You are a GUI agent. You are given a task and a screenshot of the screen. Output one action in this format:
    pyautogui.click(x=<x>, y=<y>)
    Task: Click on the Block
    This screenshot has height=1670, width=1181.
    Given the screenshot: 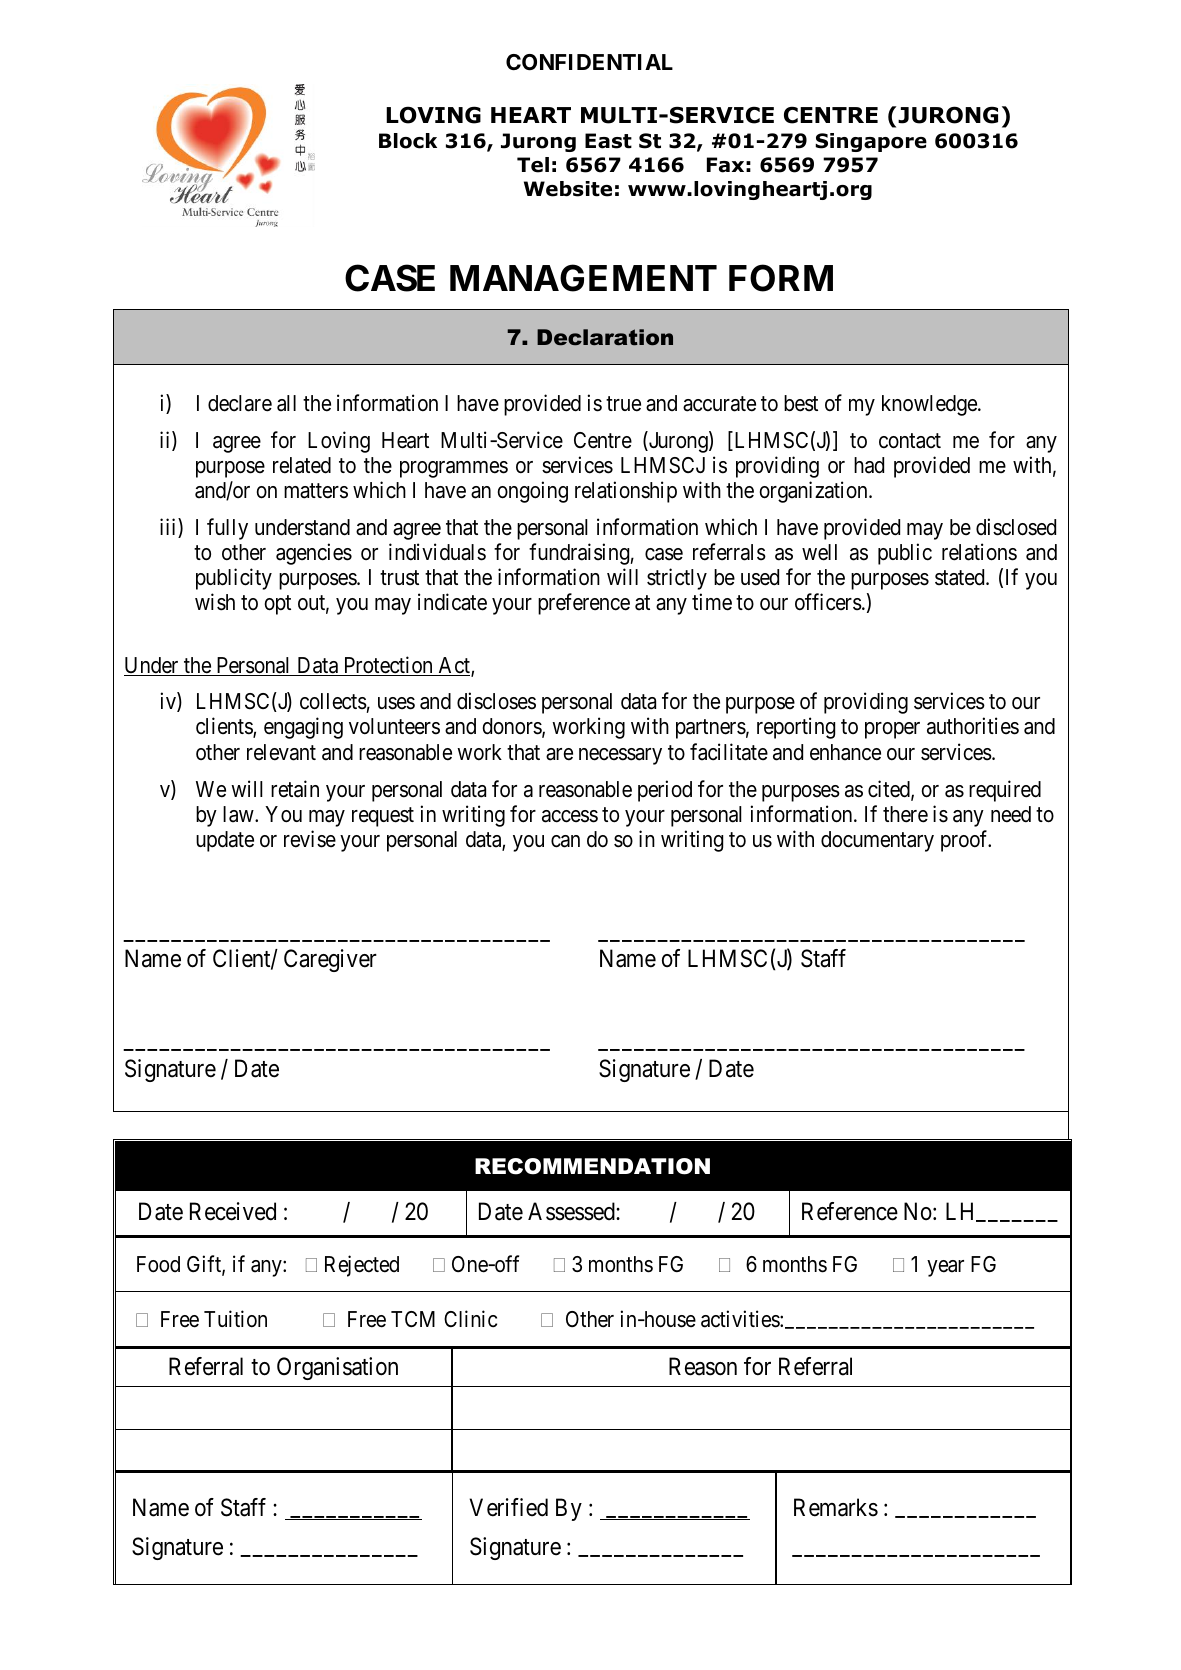 What is the action you would take?
    pyautogui.click(x=408, y=141)
